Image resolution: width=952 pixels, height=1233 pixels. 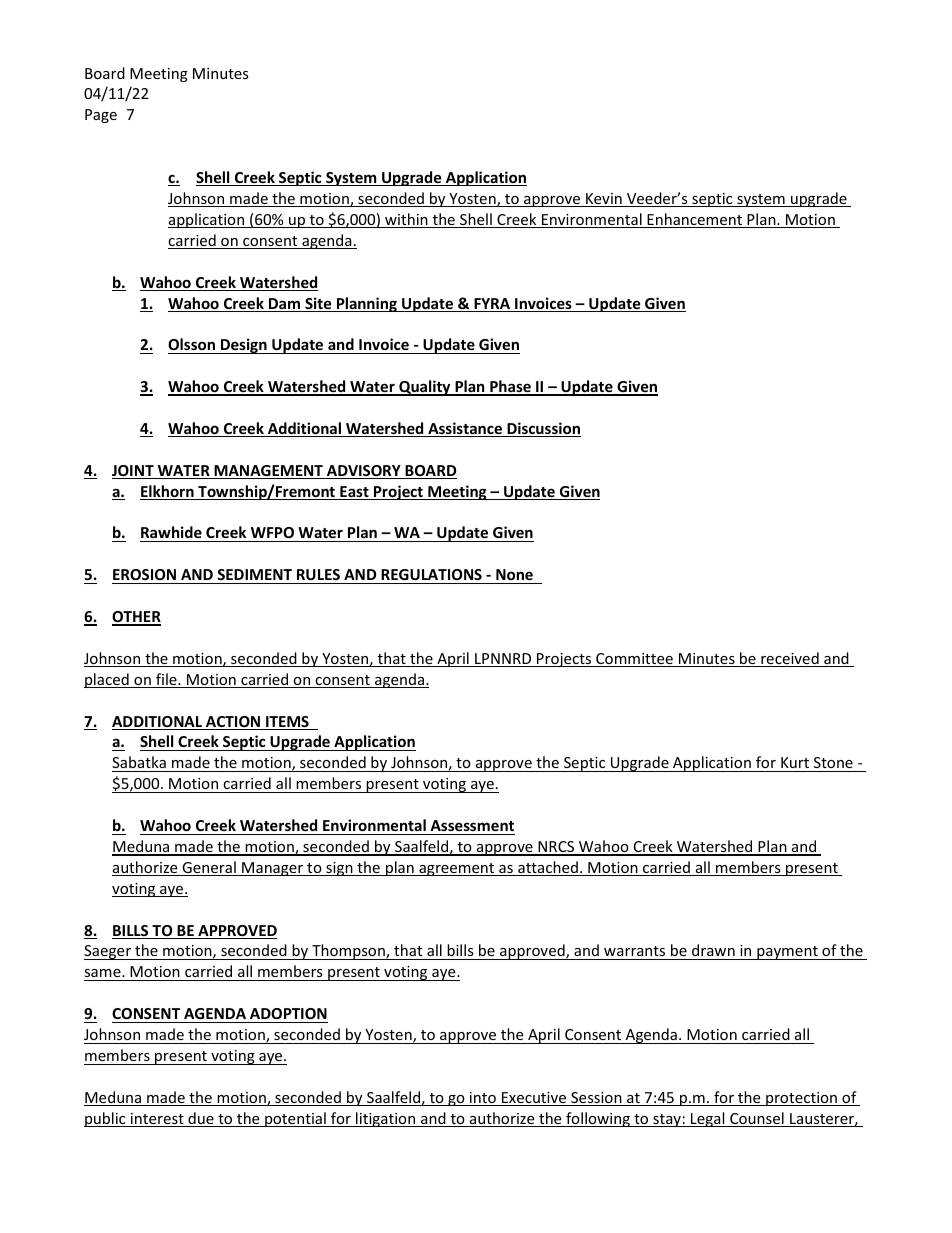 What do you see at coordinates (431, 574) in the screenshot?
I see `REGULATIONS` at bounding box center [431, 574].
